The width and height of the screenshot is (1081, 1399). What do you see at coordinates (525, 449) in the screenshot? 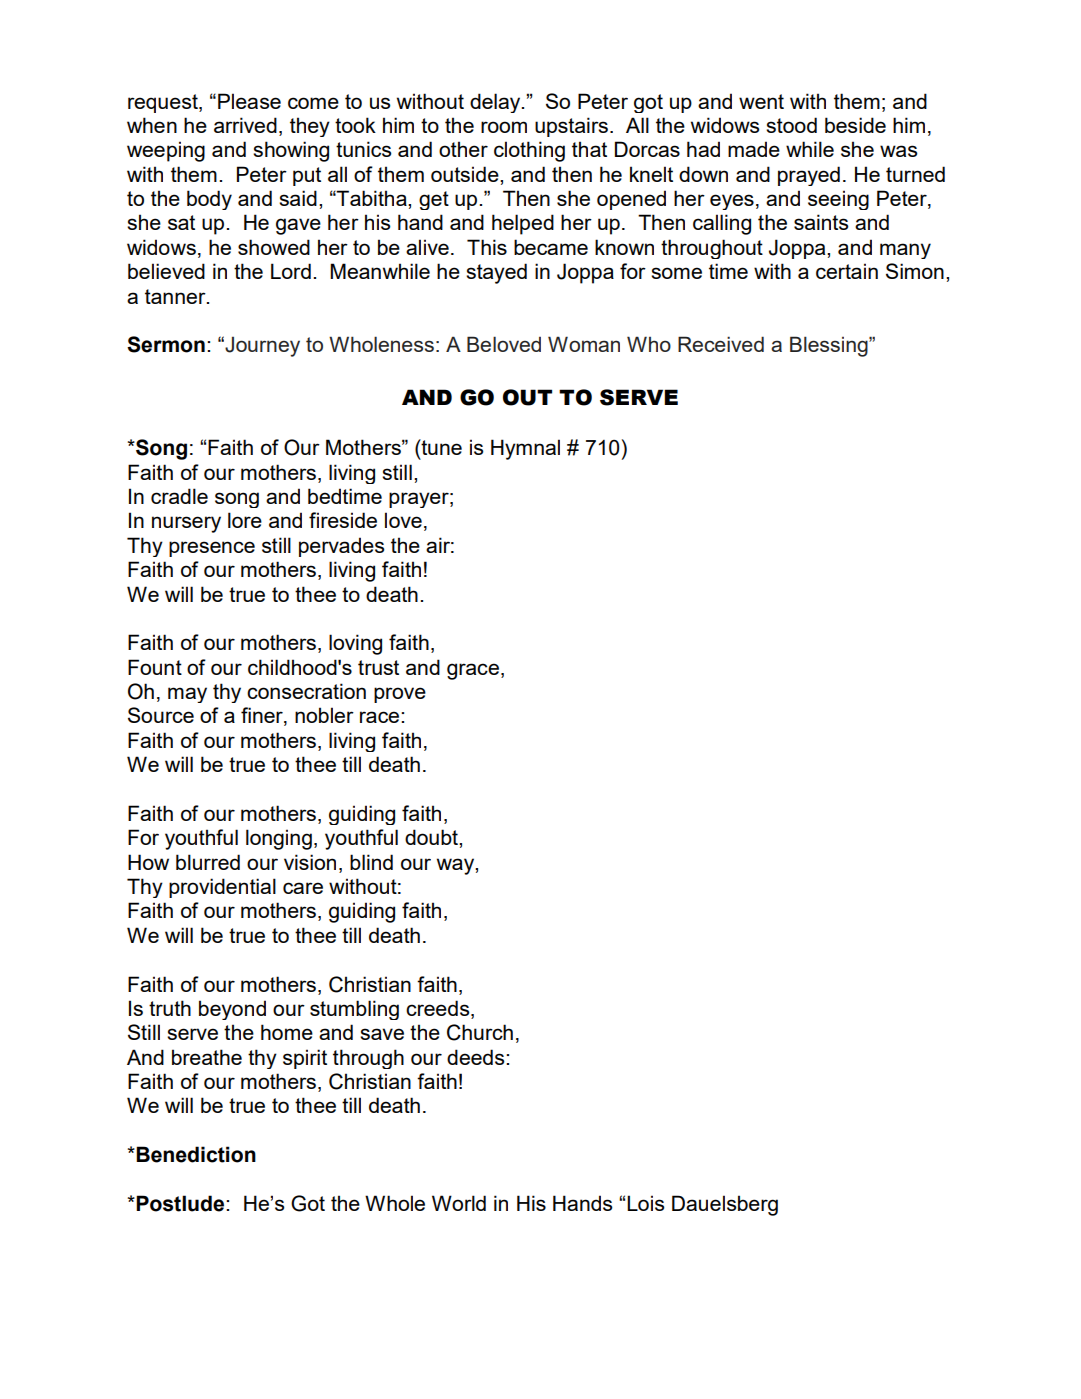
I see `Hymnal` at bounding box center [525, 449].
